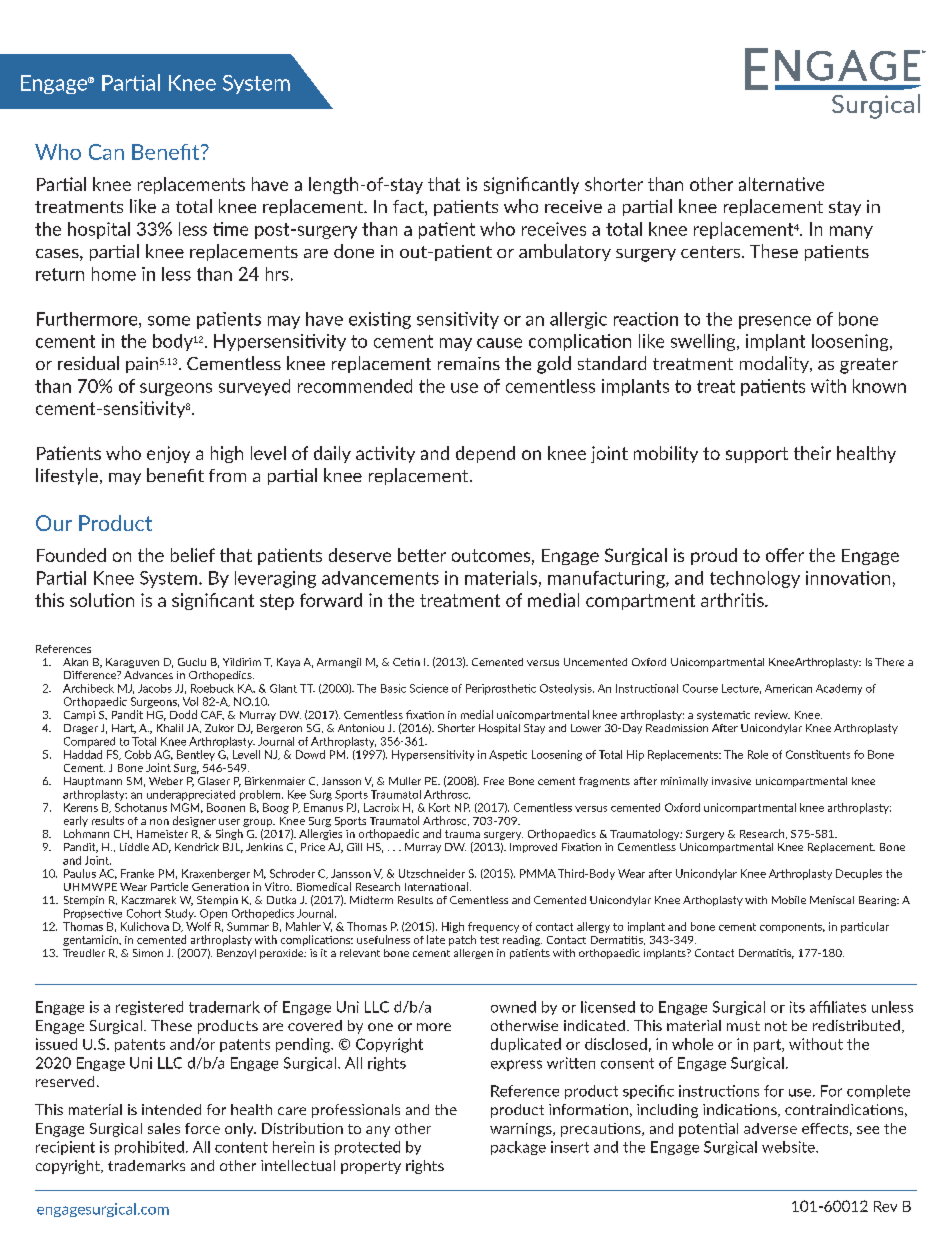 The height and width of the screenshot is (1233, 952). Describe the element at coordinates (164, 1128) in the screenshot. I see `sales` at that location.
